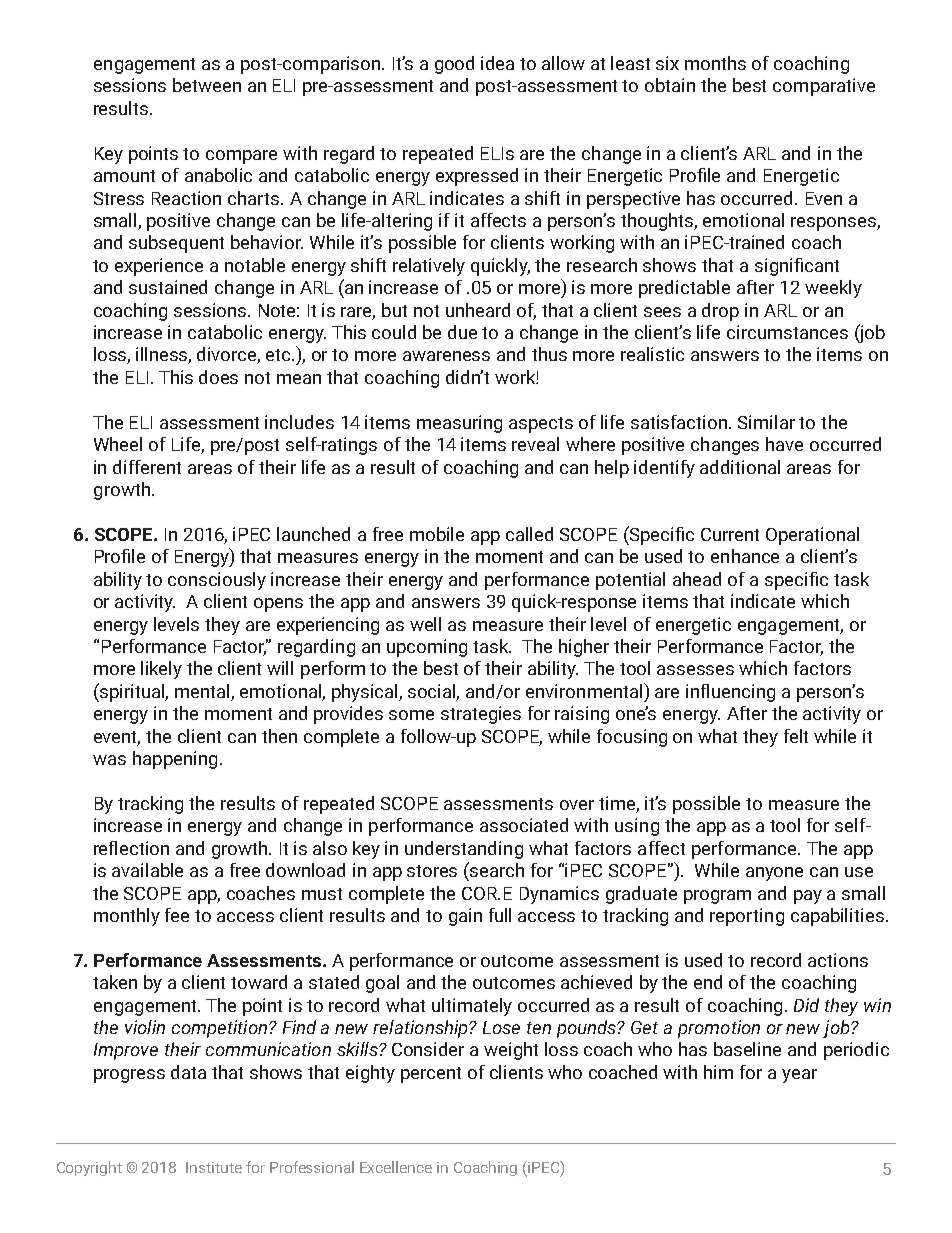 The height and width of the screenshot is (1233, 952). What do you see at coordinates (787, 332) in the screenshot?
I see `circumstances` at bounding box center [787, 332].
